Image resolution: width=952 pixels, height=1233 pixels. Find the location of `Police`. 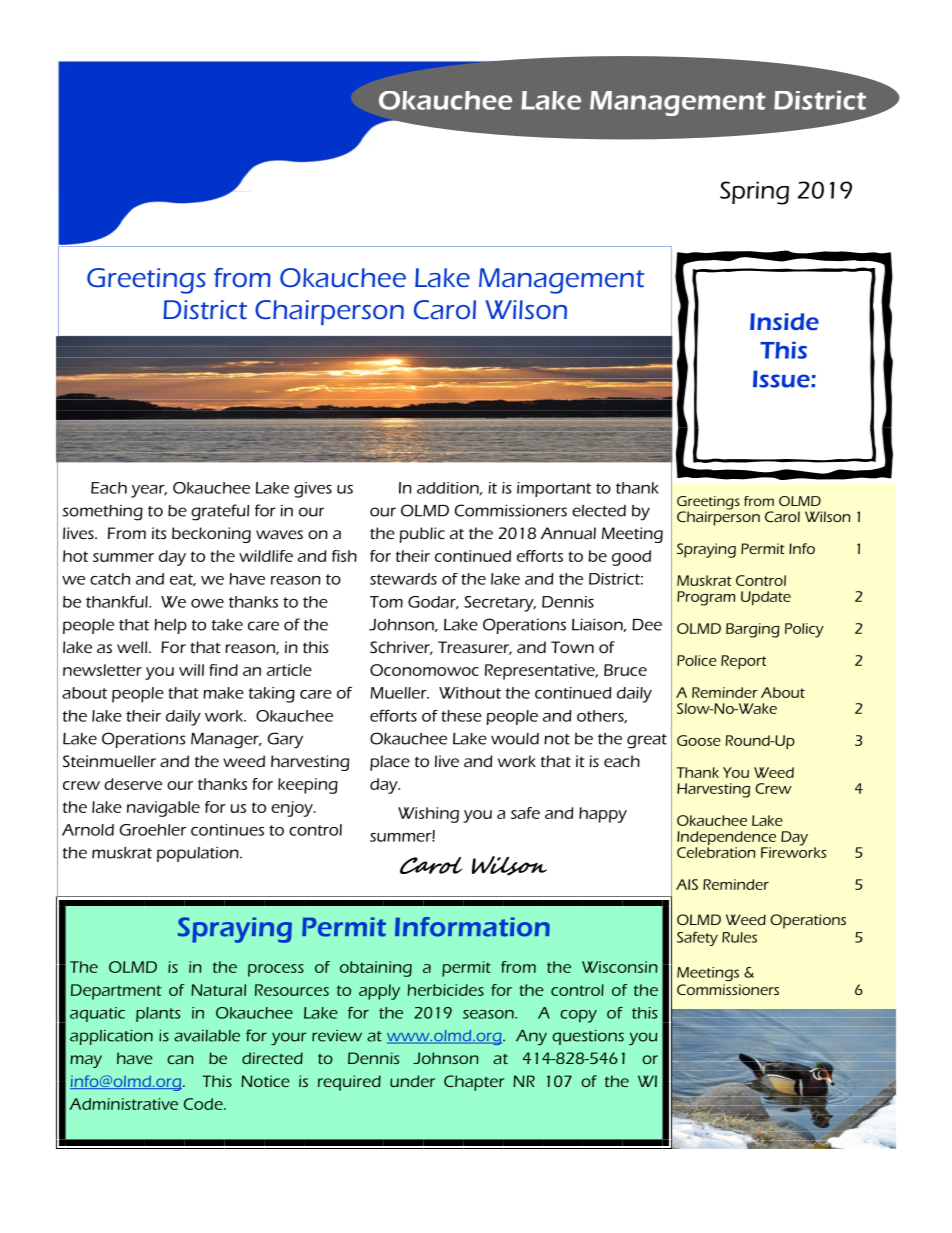

Police is located at coordinates (697, 660).
